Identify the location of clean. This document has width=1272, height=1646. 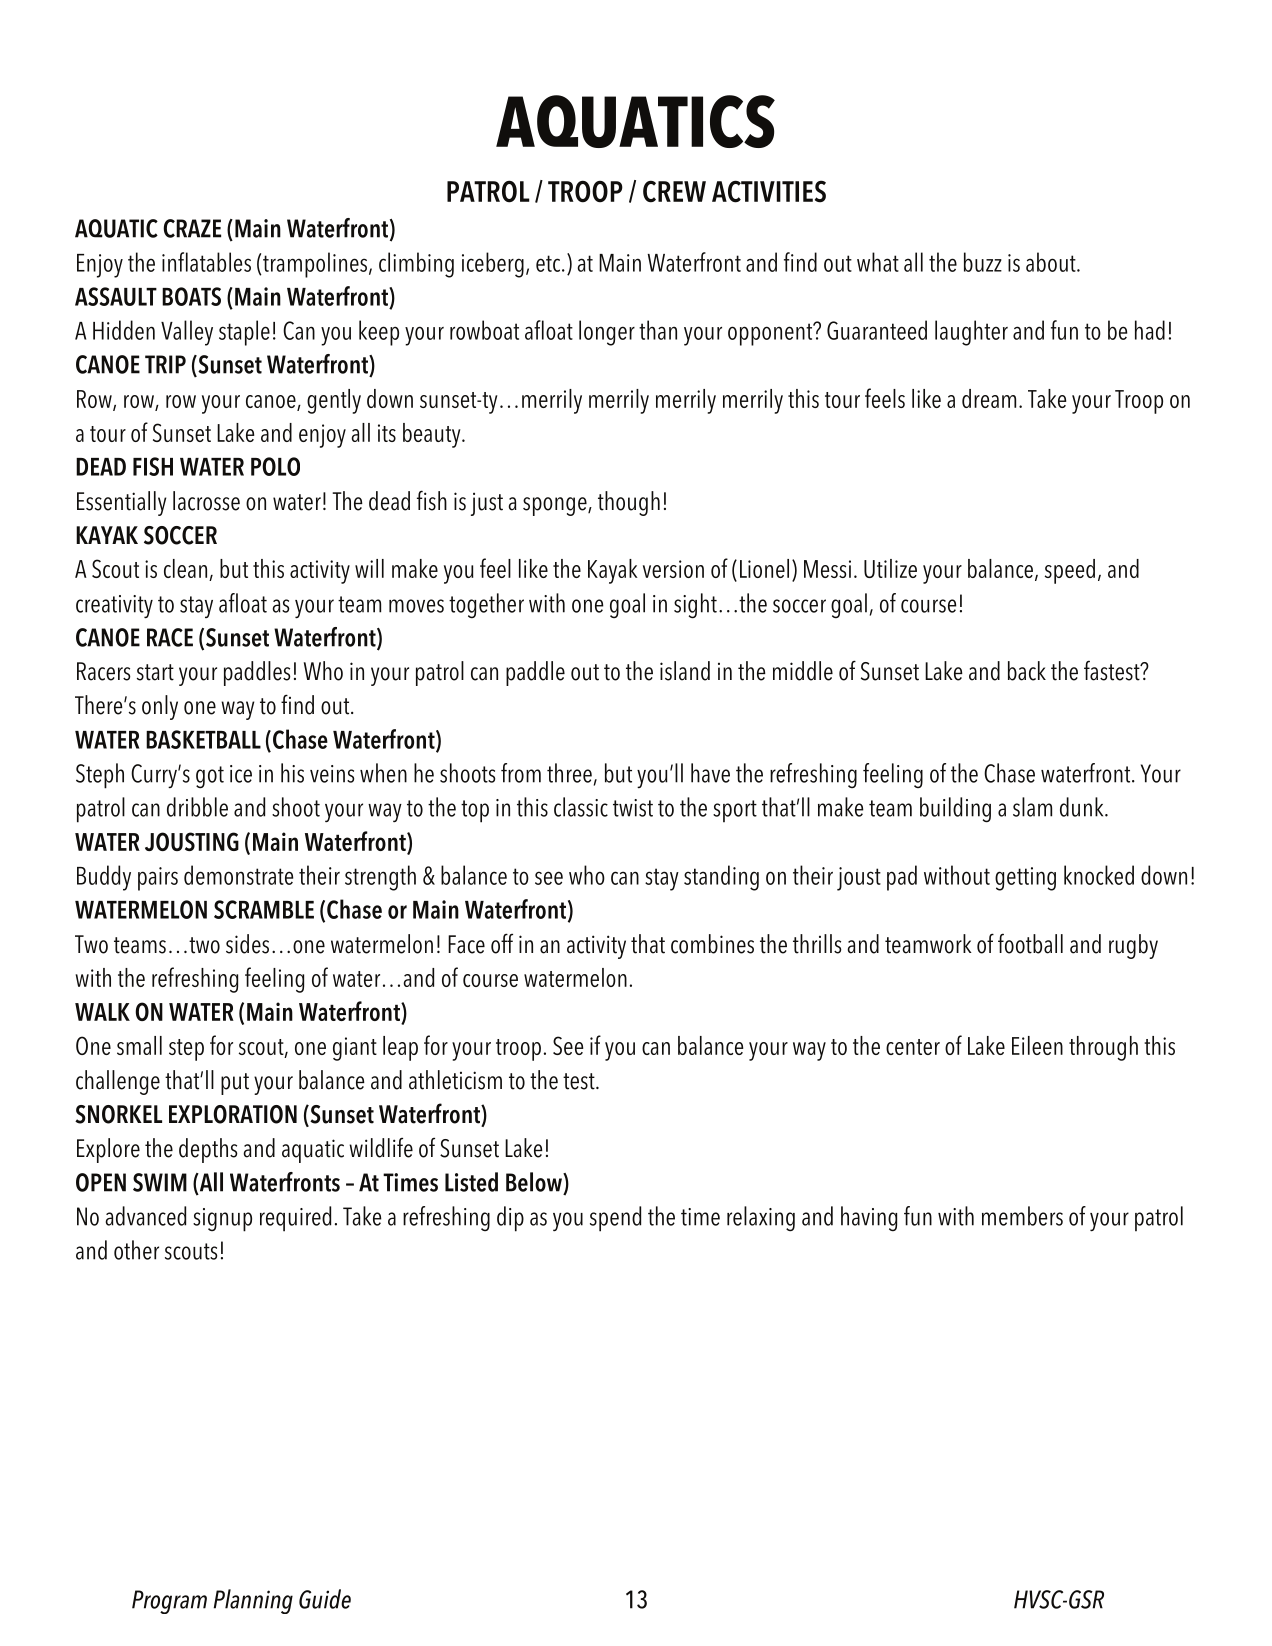
(185, 568).
